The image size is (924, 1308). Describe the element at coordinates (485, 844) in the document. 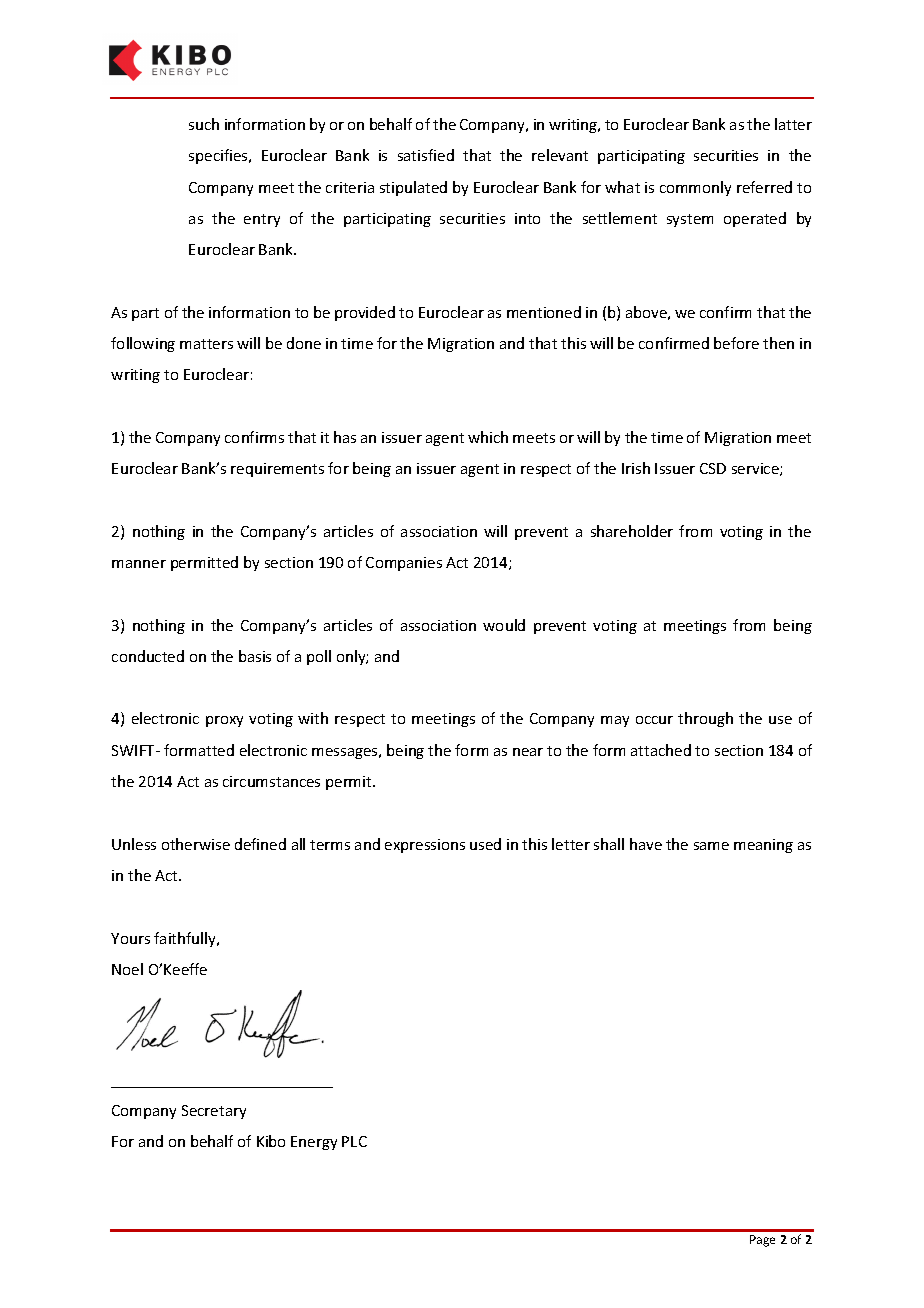

I see `used` at that location.
